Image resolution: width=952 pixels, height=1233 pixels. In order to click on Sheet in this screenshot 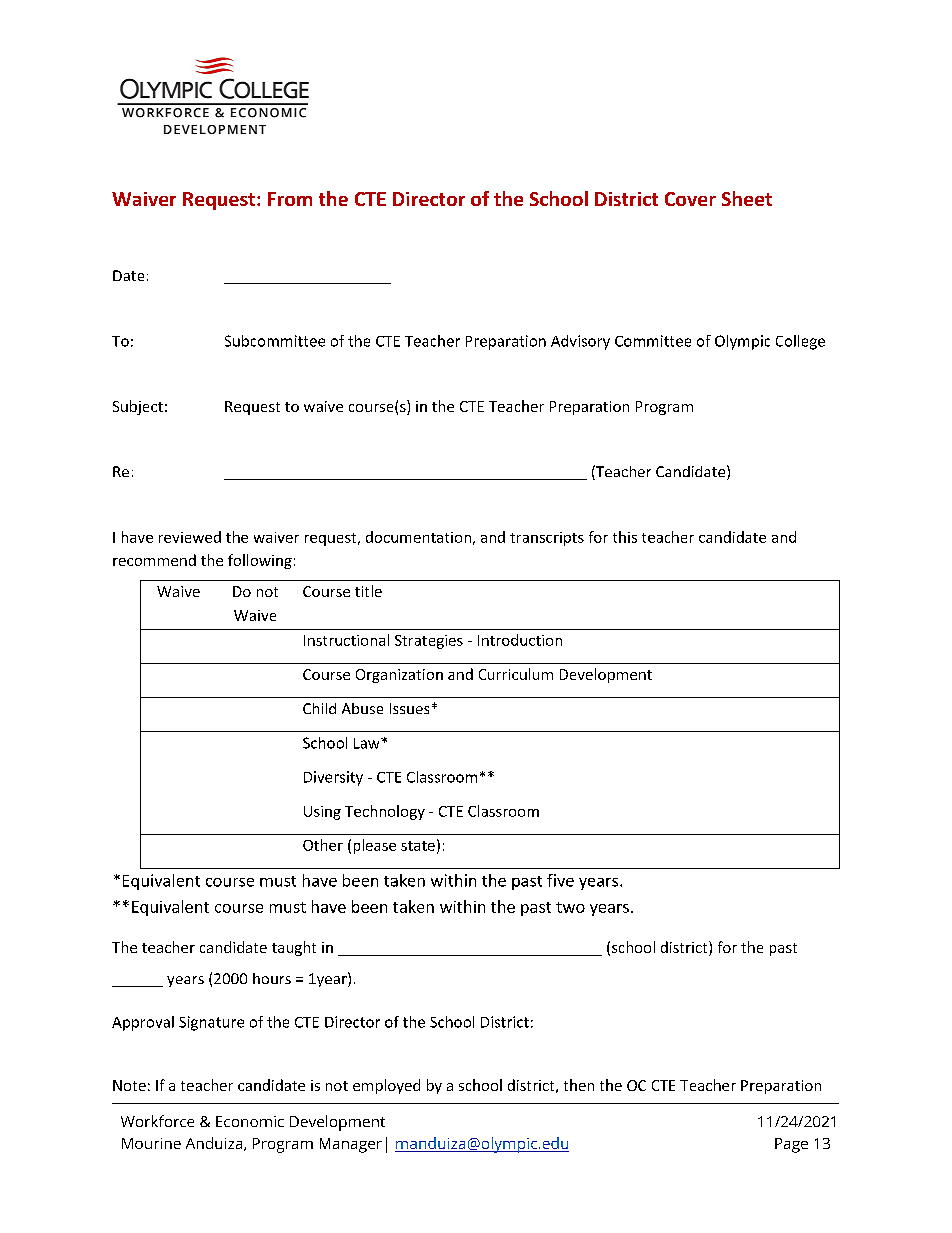, I will do `click(747, 198)`.
